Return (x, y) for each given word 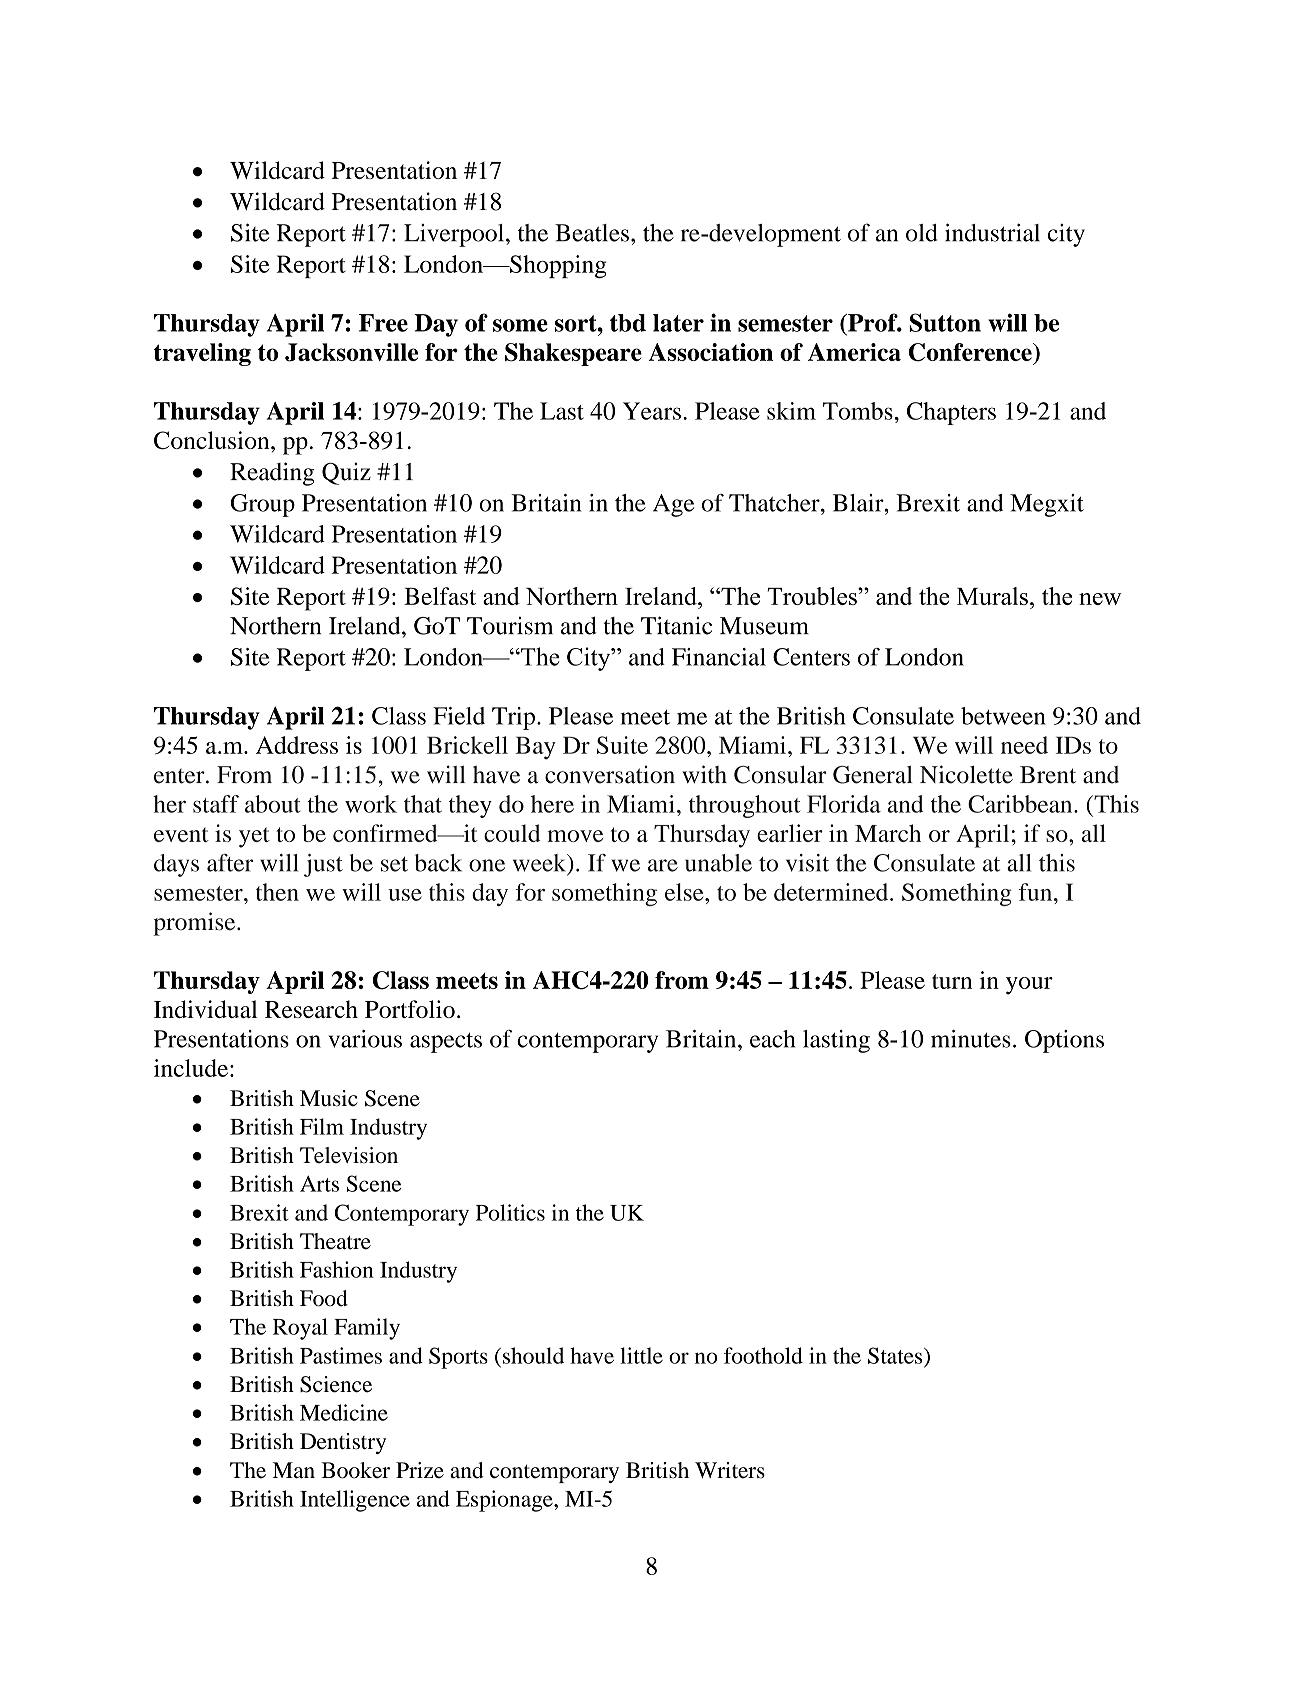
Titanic (676, 625)
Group (262, 505)
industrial (992, 232)
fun (1037, 892)
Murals (992, 596)
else (685, 892)
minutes (971, 1039)
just (323, 865)
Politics (510, 1212)
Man (293, 1470)
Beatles (592, 233)
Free (383, 323)
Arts (319, 1184)
